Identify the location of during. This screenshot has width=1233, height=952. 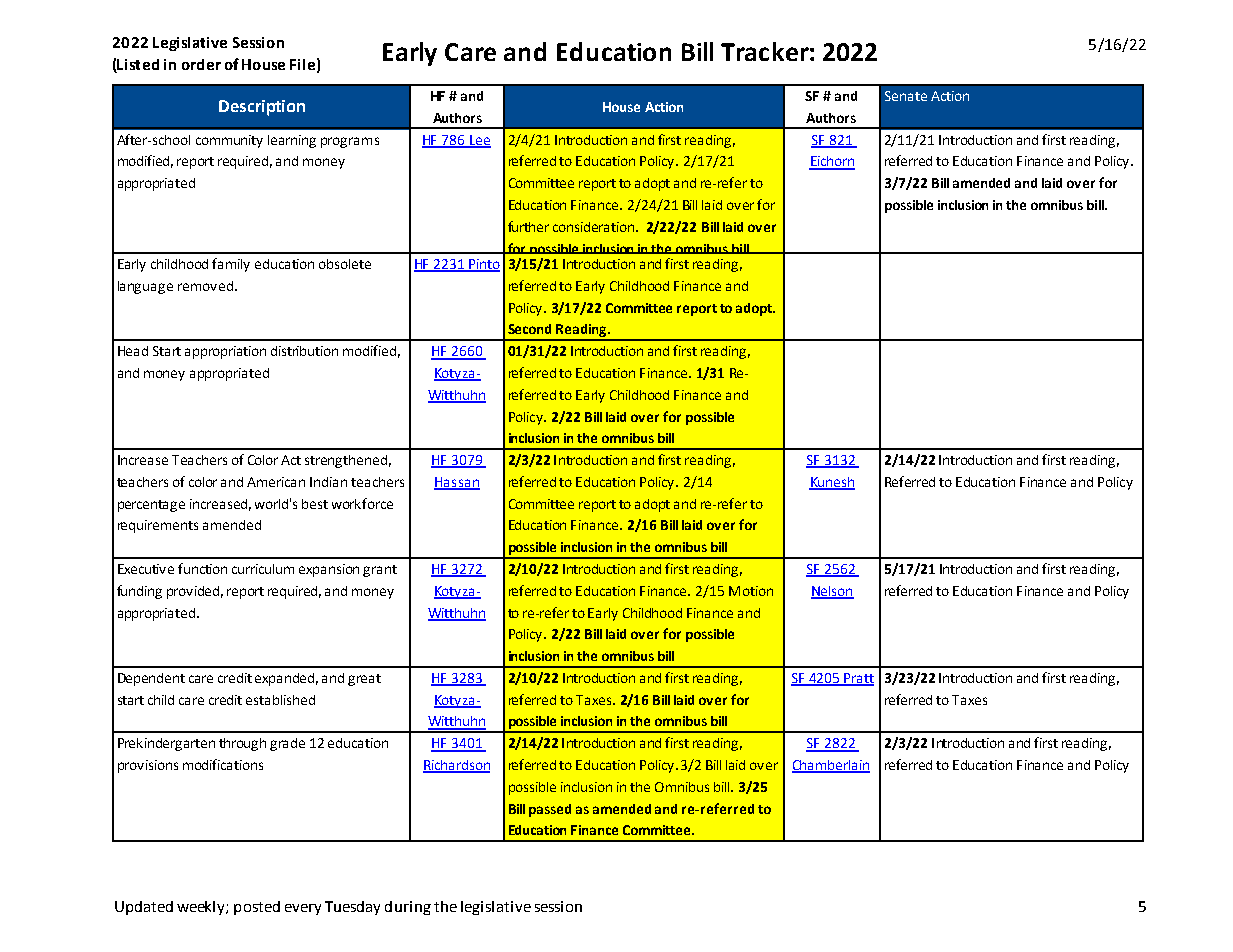
(408, 908).
